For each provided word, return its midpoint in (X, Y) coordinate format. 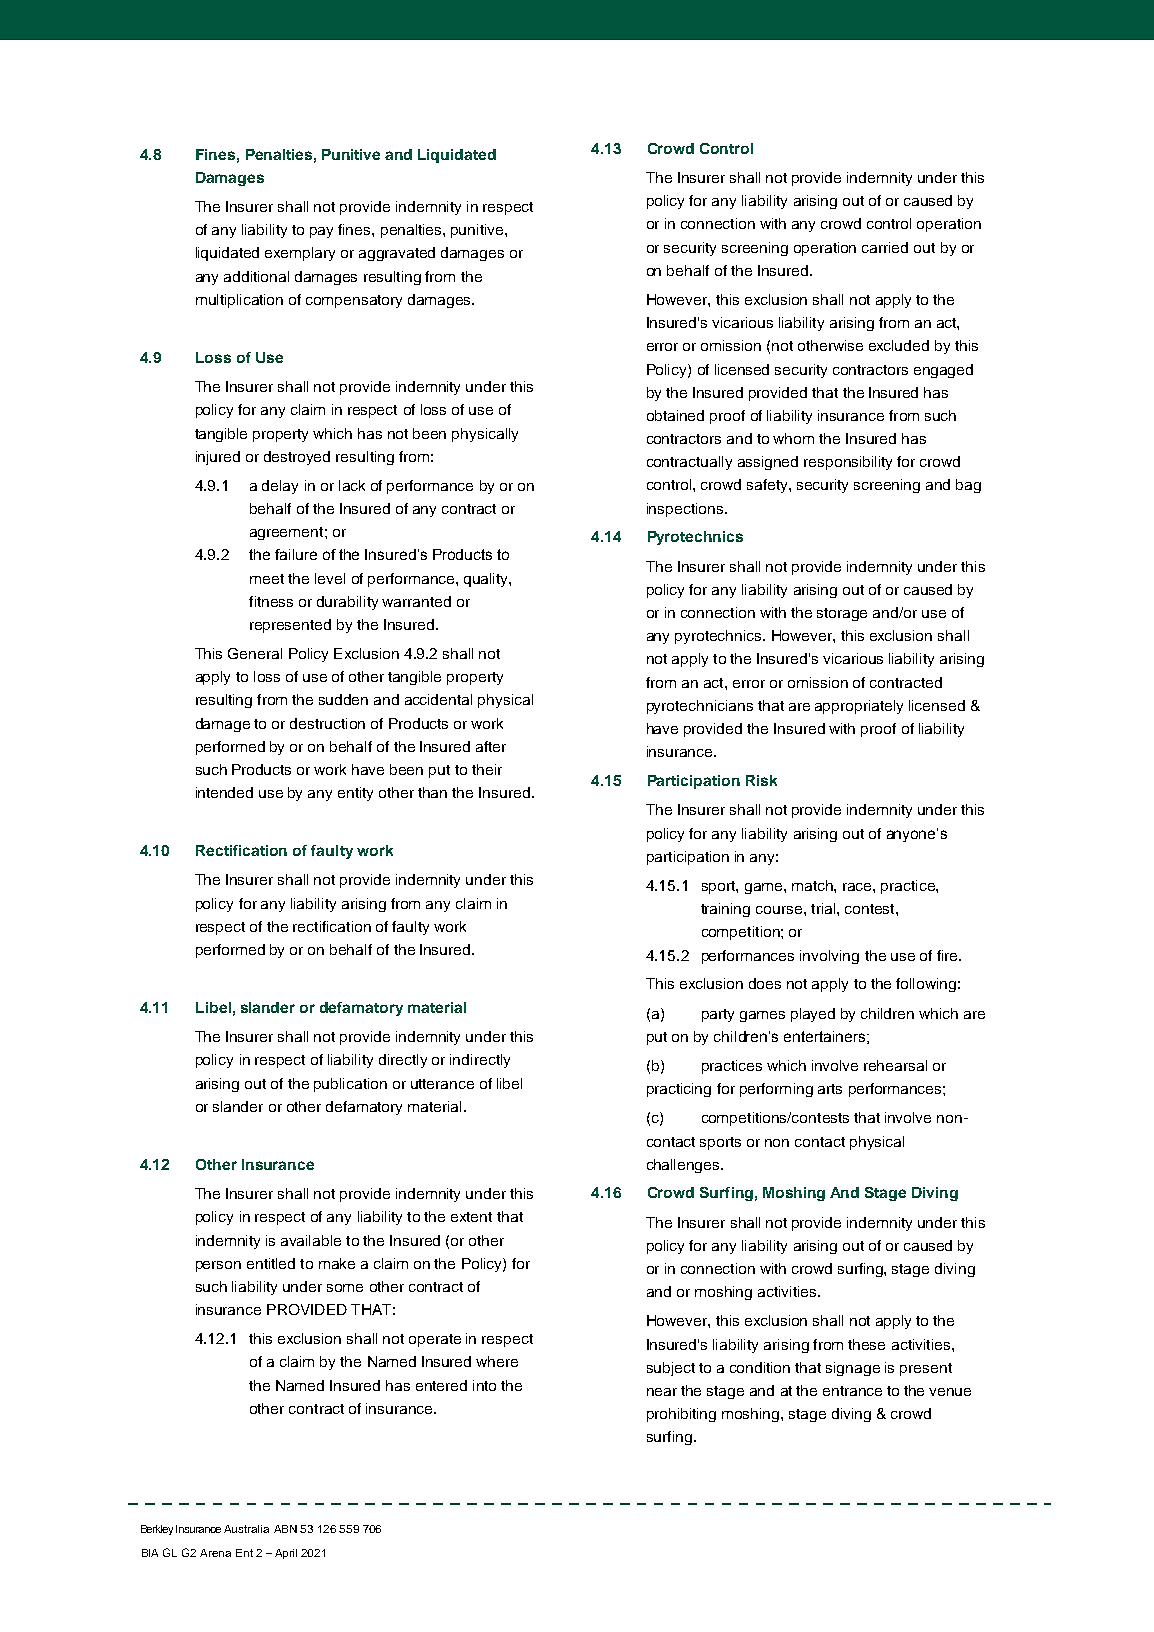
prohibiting (681, 1415)
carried (885, 247)
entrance (852, 1391)
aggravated (397, 254)
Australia (246, 1529)
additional (256, 276)
